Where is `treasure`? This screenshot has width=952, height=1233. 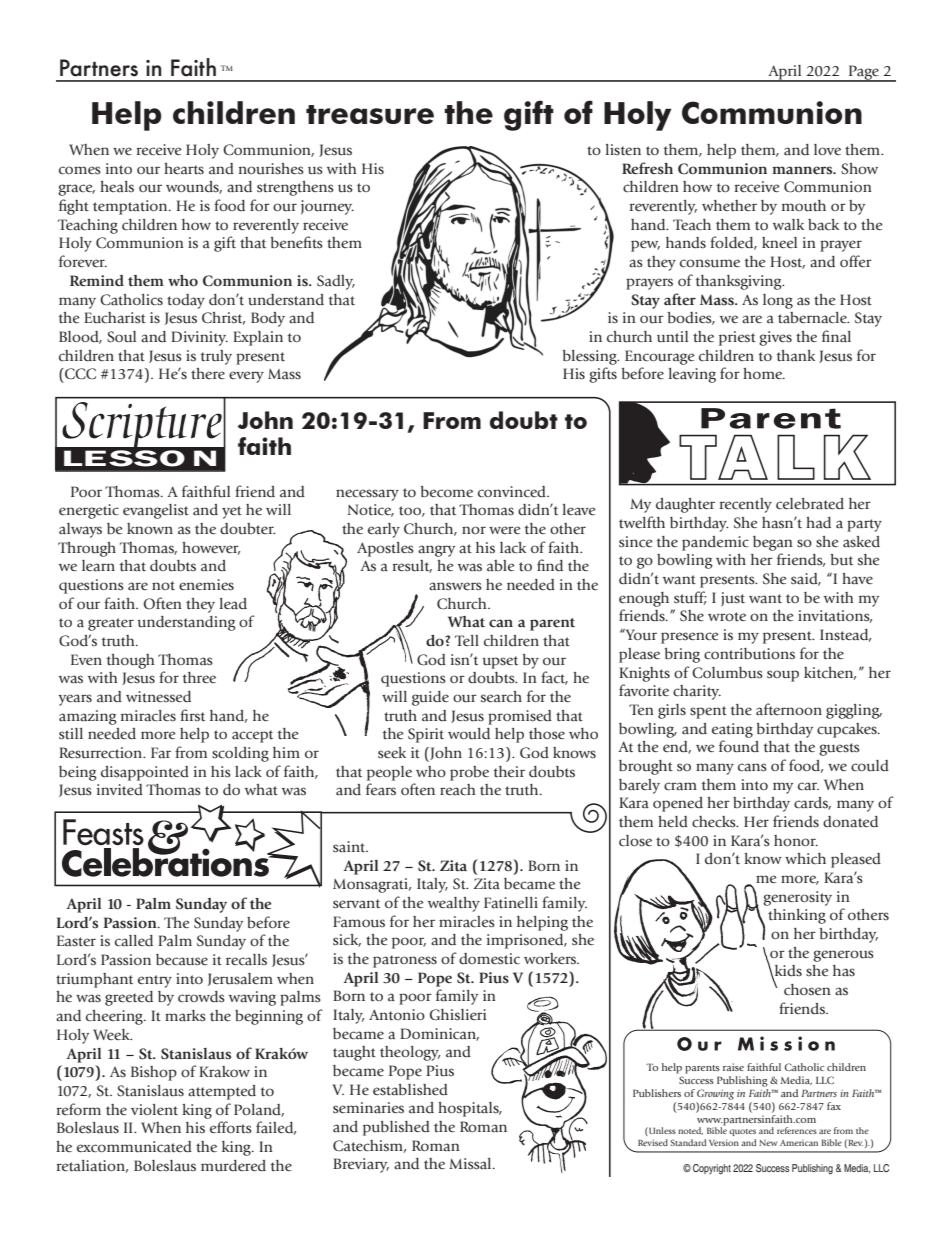 treasure is located at coordinates (370, 114).
